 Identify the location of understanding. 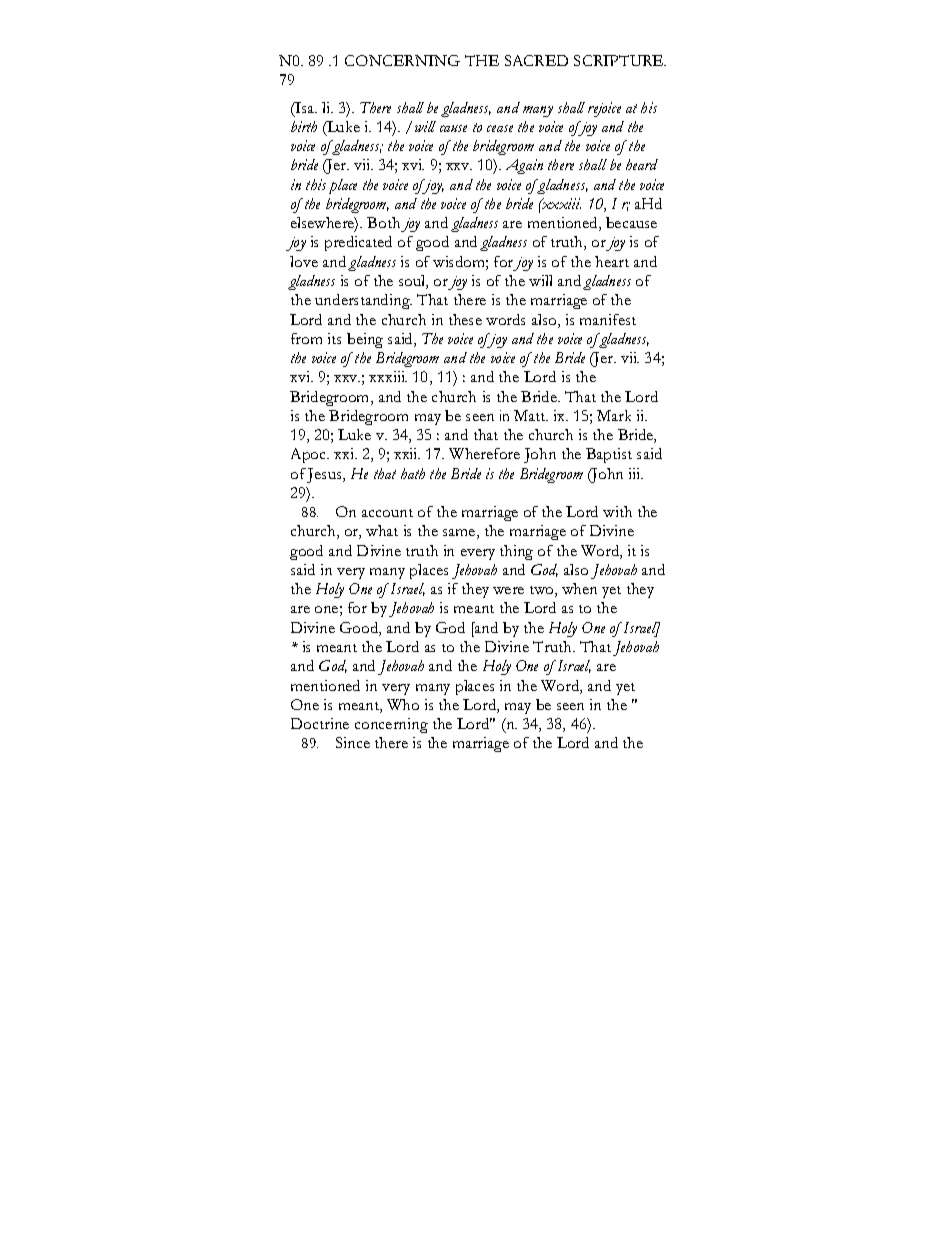
(363, 301).
